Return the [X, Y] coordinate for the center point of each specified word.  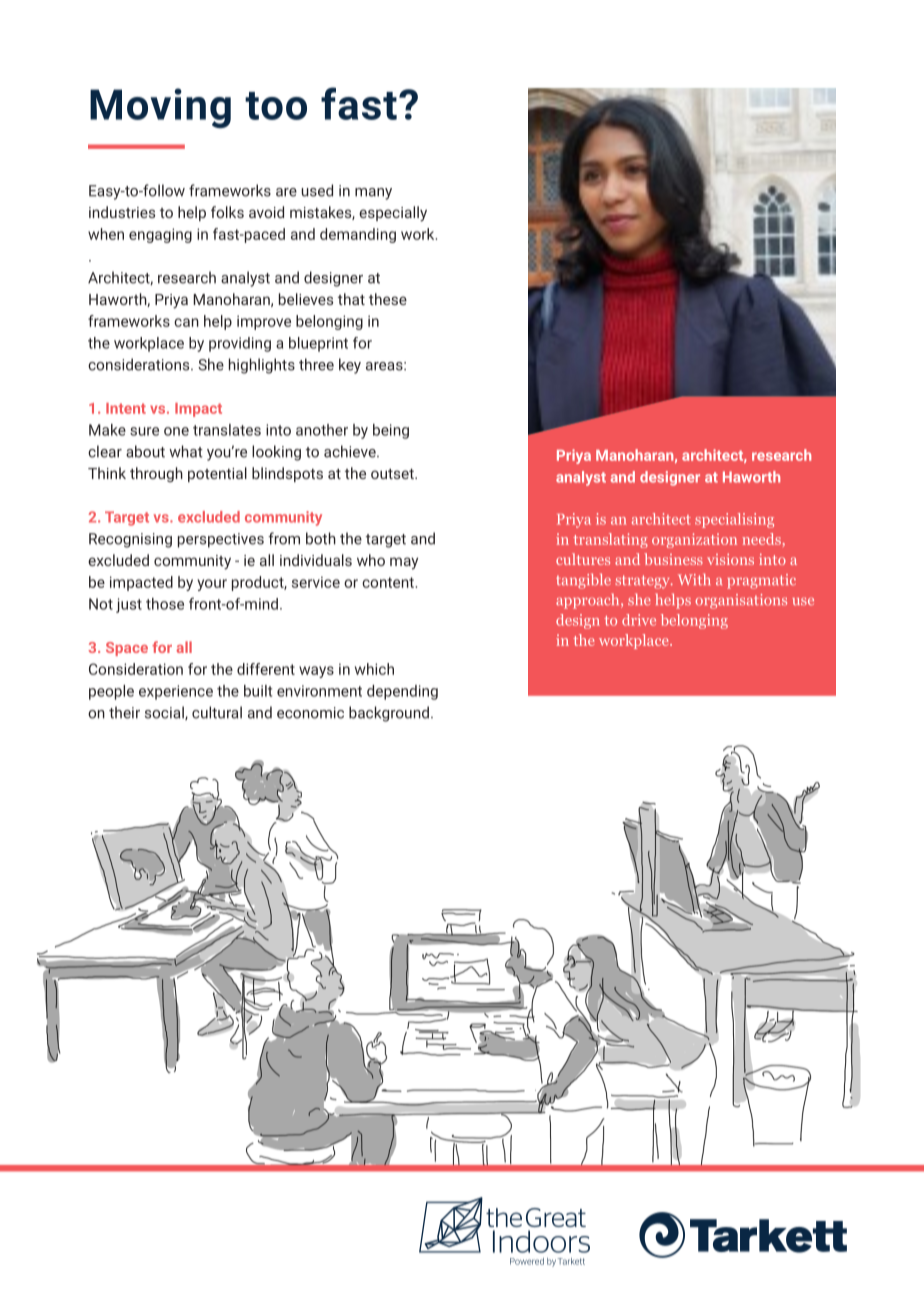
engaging [160, 235]
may [404, 563]
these [388, 299]
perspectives [221, 540]
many [373, 194]
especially [393, 214]
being [391, 431]
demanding [358, 235]
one [176, 431]
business [673, 559]
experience [176, 692]
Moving [160, 108]
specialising [734, 520]
